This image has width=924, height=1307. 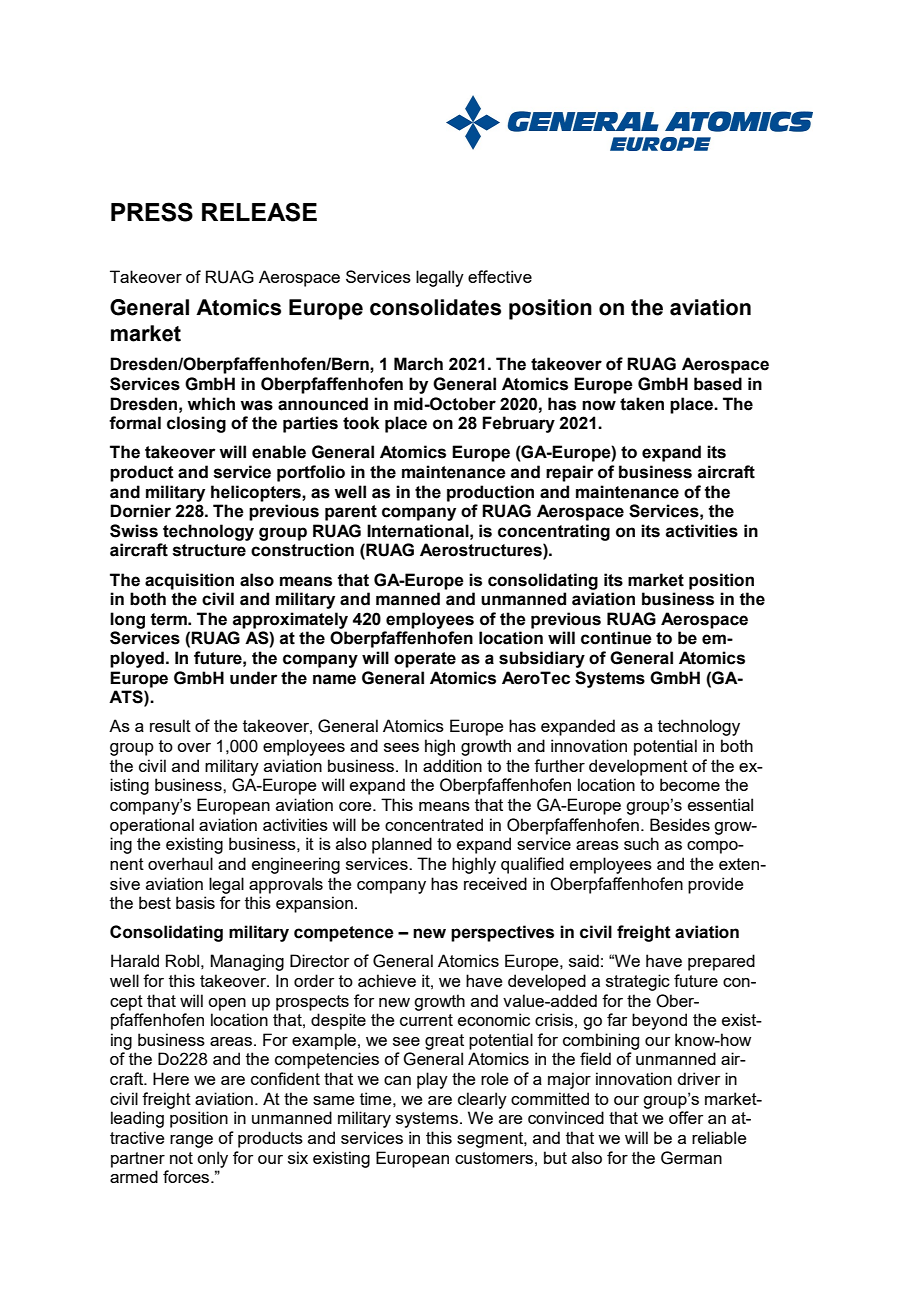 What do you see at coordinates (500, 276) in the image?
I see `effective` at bounding box center [500, 276].
